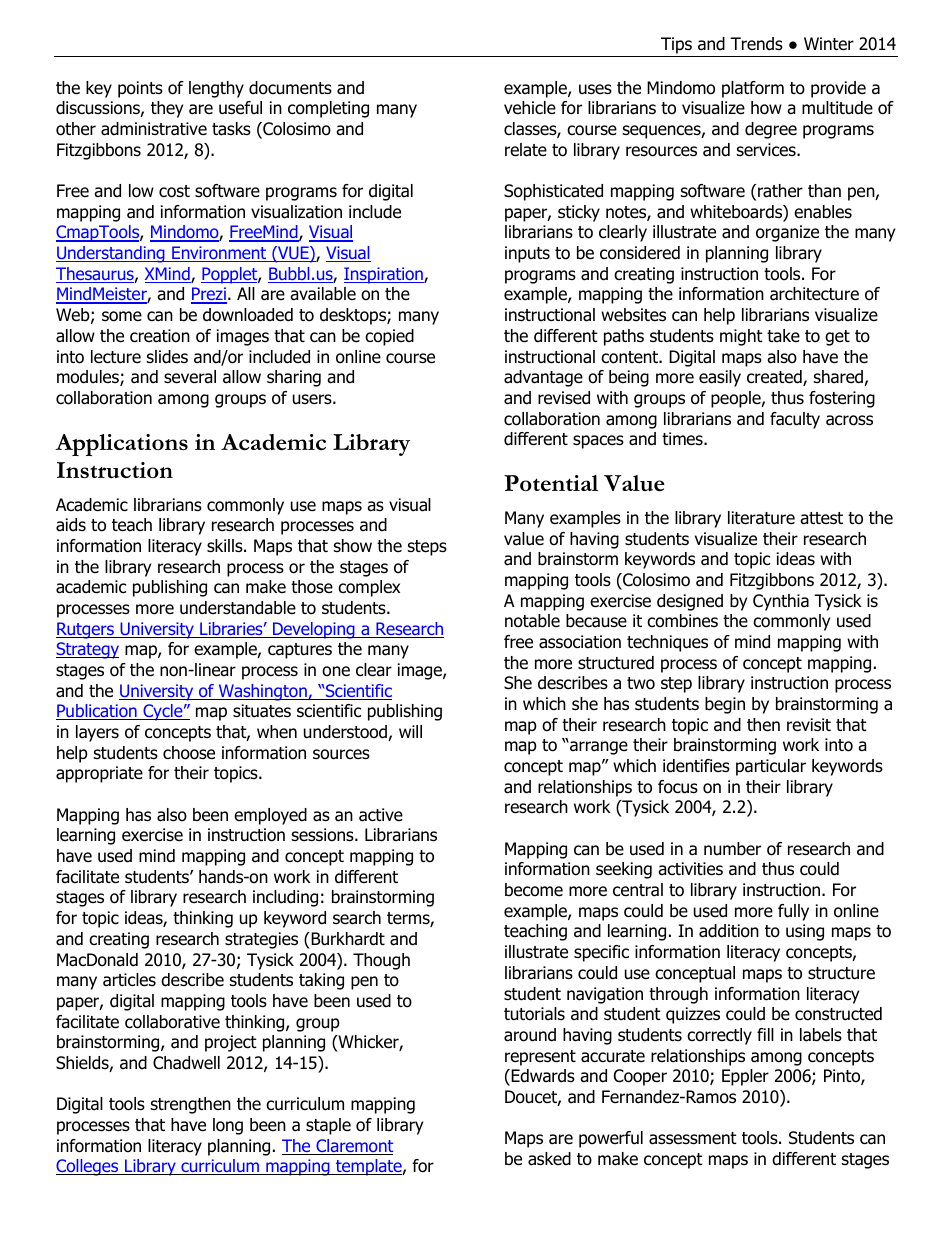 Image resolution: width=952 pixels, height=1233 pixels. Describe the element at coordinates (140, 89) in the screenshot. I see `points` at that location.
